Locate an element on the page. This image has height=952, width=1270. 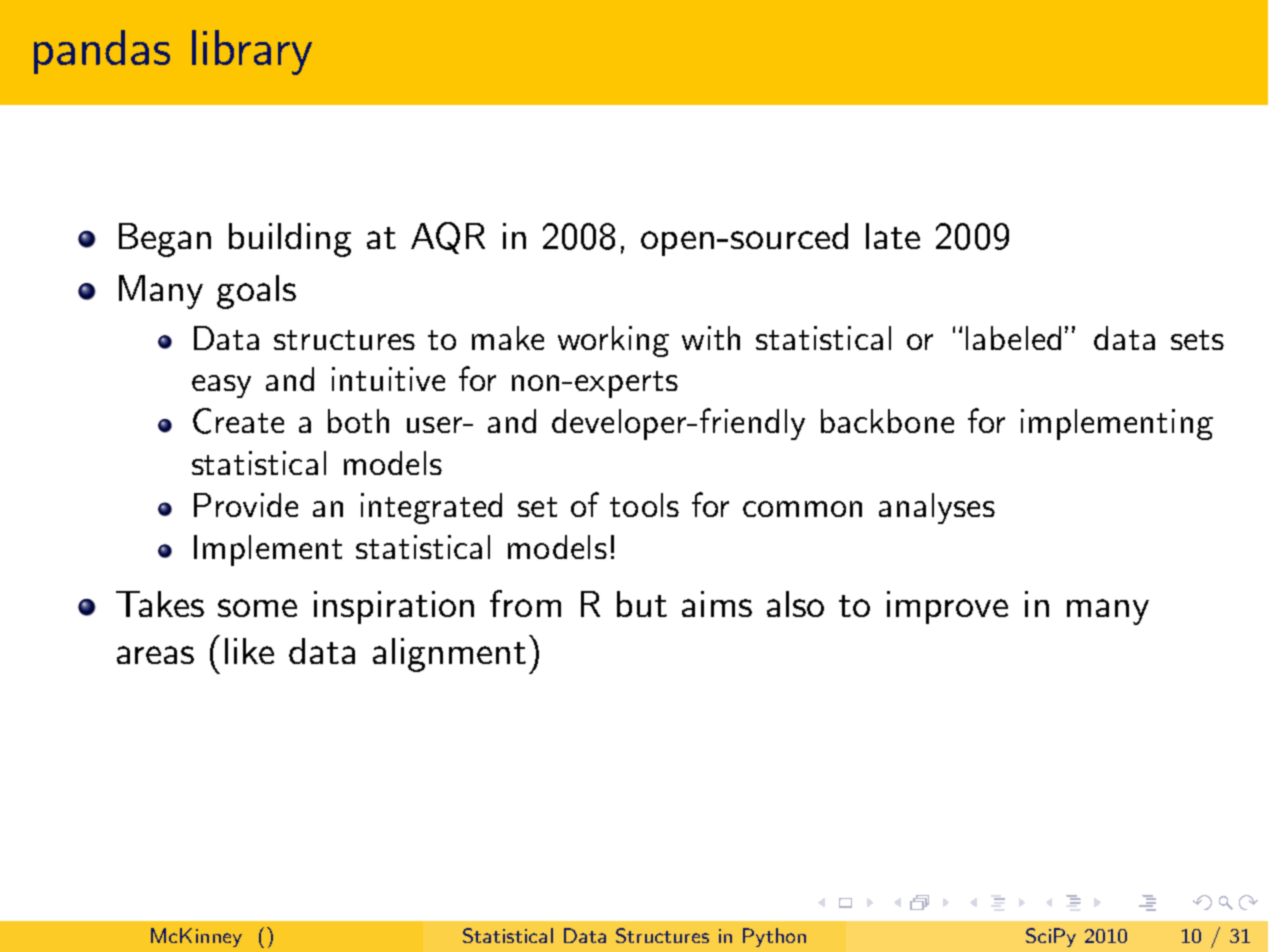
late is located at coordinates (893, 236).
